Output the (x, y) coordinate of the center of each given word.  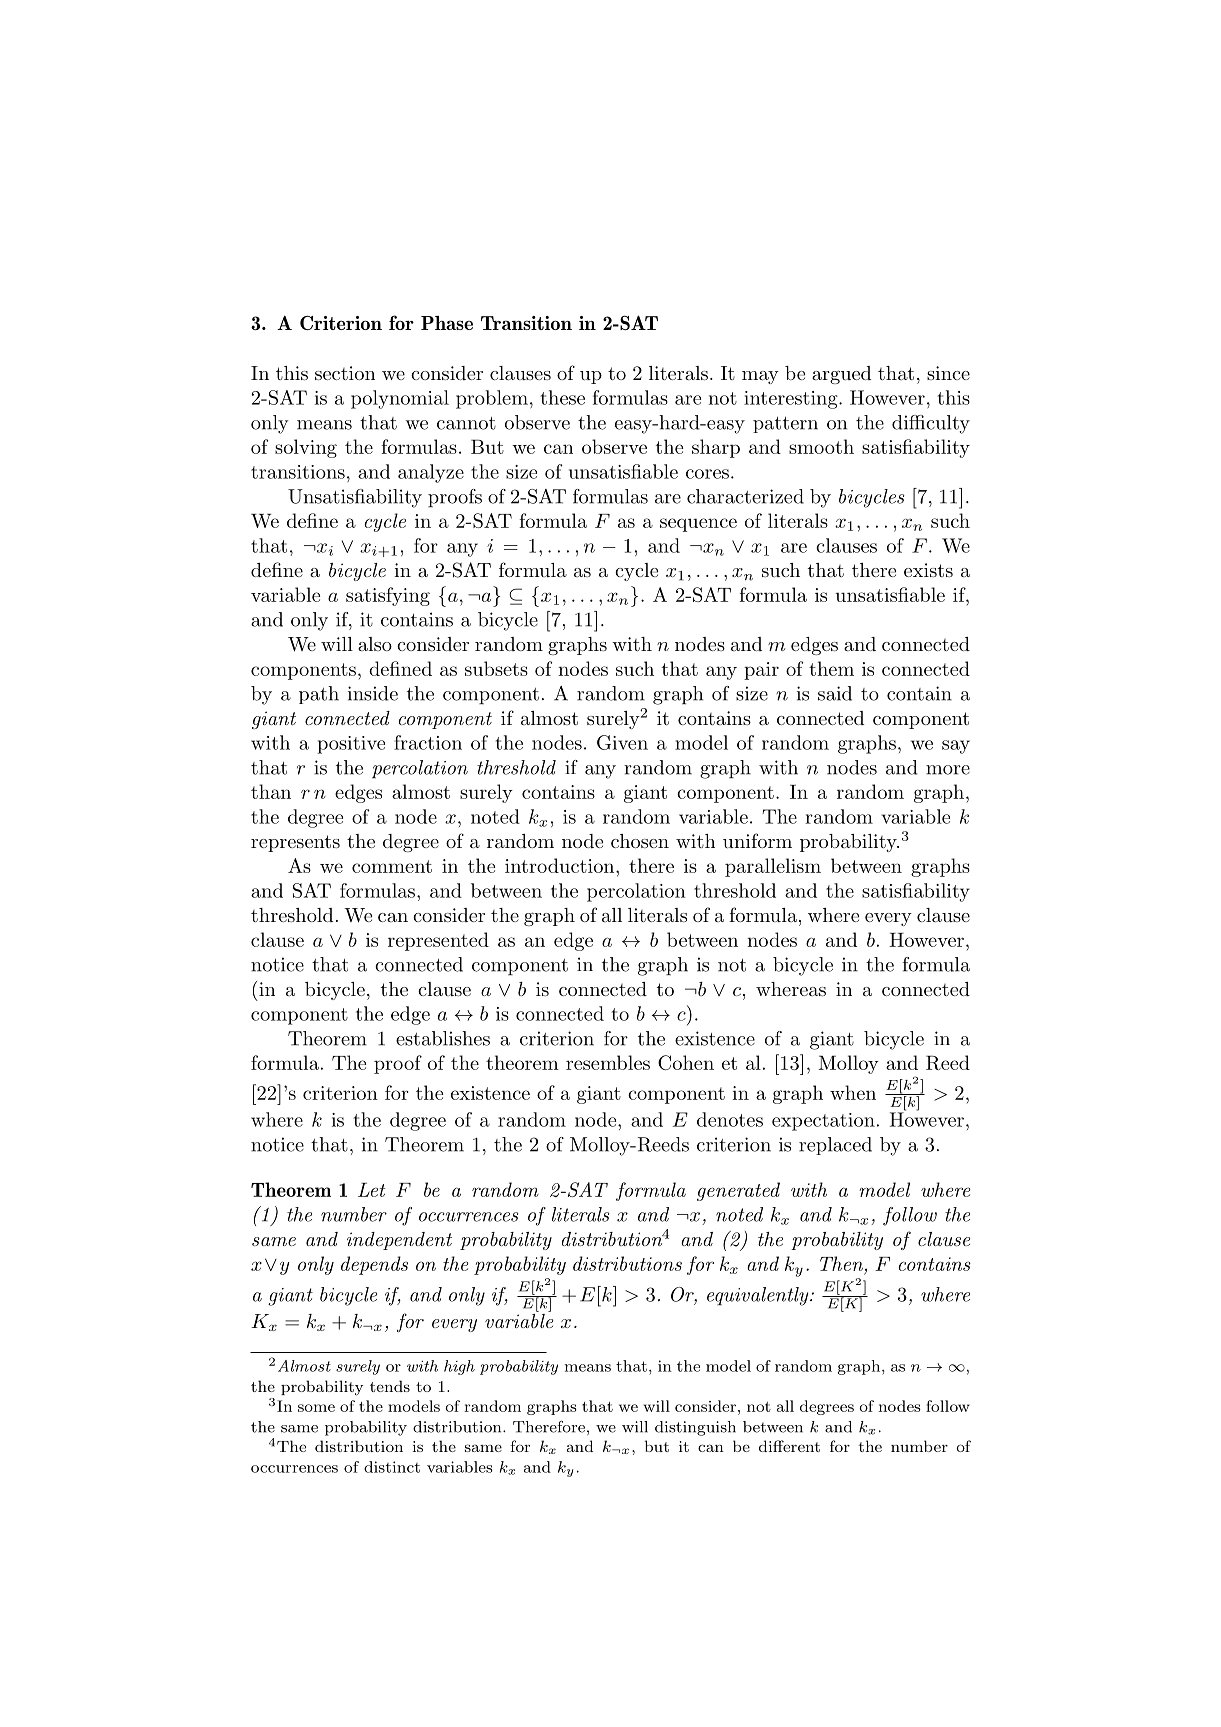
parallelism (773, 867)
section (345, 373)
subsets (496, 668)
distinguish (695, 1428)
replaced (835, 1146)
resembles (608, 1062)
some (316, 1408)
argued (841, 375)
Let (371, 1190)
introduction (559, 865)
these (562, 397)
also (375, 644)
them (831, 668)
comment (392, 866)
